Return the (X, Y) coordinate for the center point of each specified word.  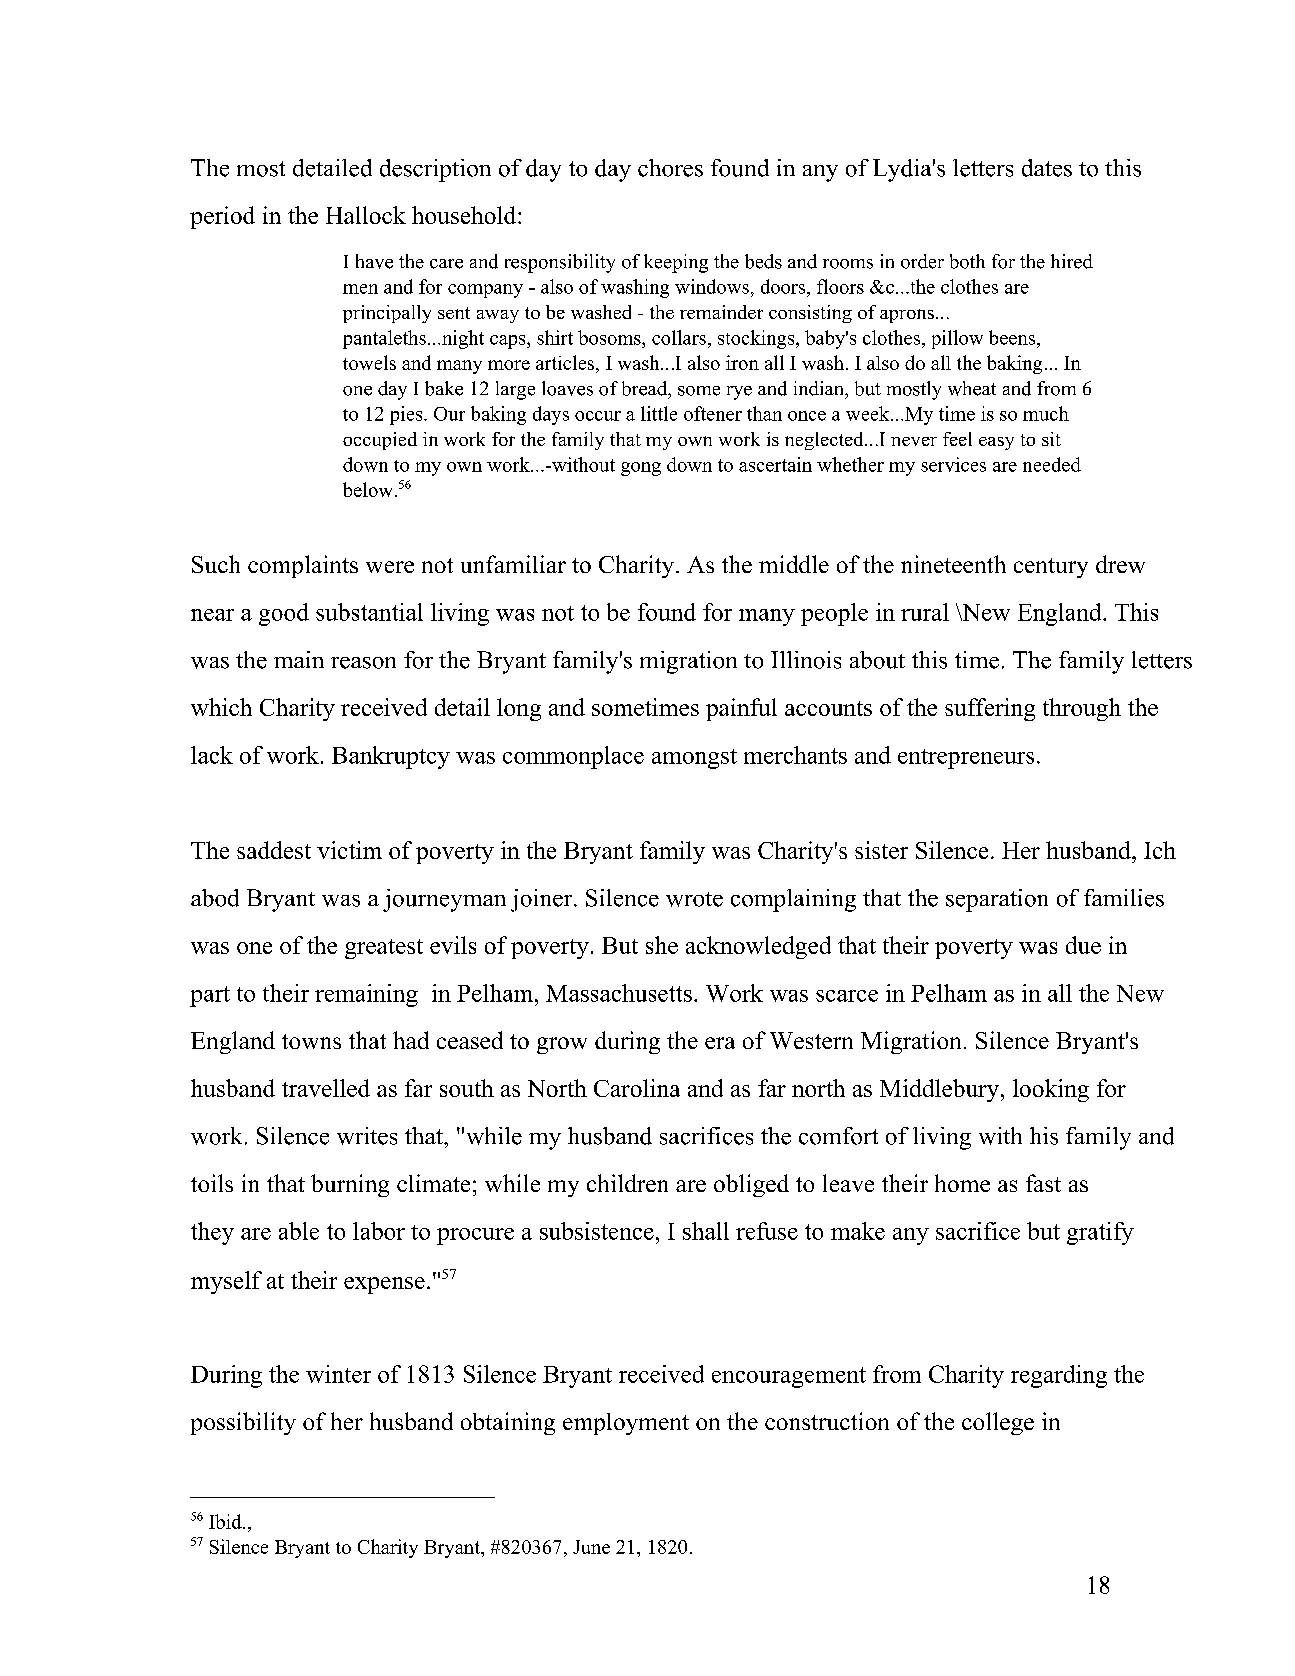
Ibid (226, 1521)
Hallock (366, 215)
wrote (694, 899)
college (998, 1423)
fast (1043, 1183)
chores (670, 168)
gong (641, 469)
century (1051, 568)
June (591, 1547)
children (627, 1183)
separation (997, 900)
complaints (303, 566)
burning (350, 1185)
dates (1047, 168)
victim (349, 850)
